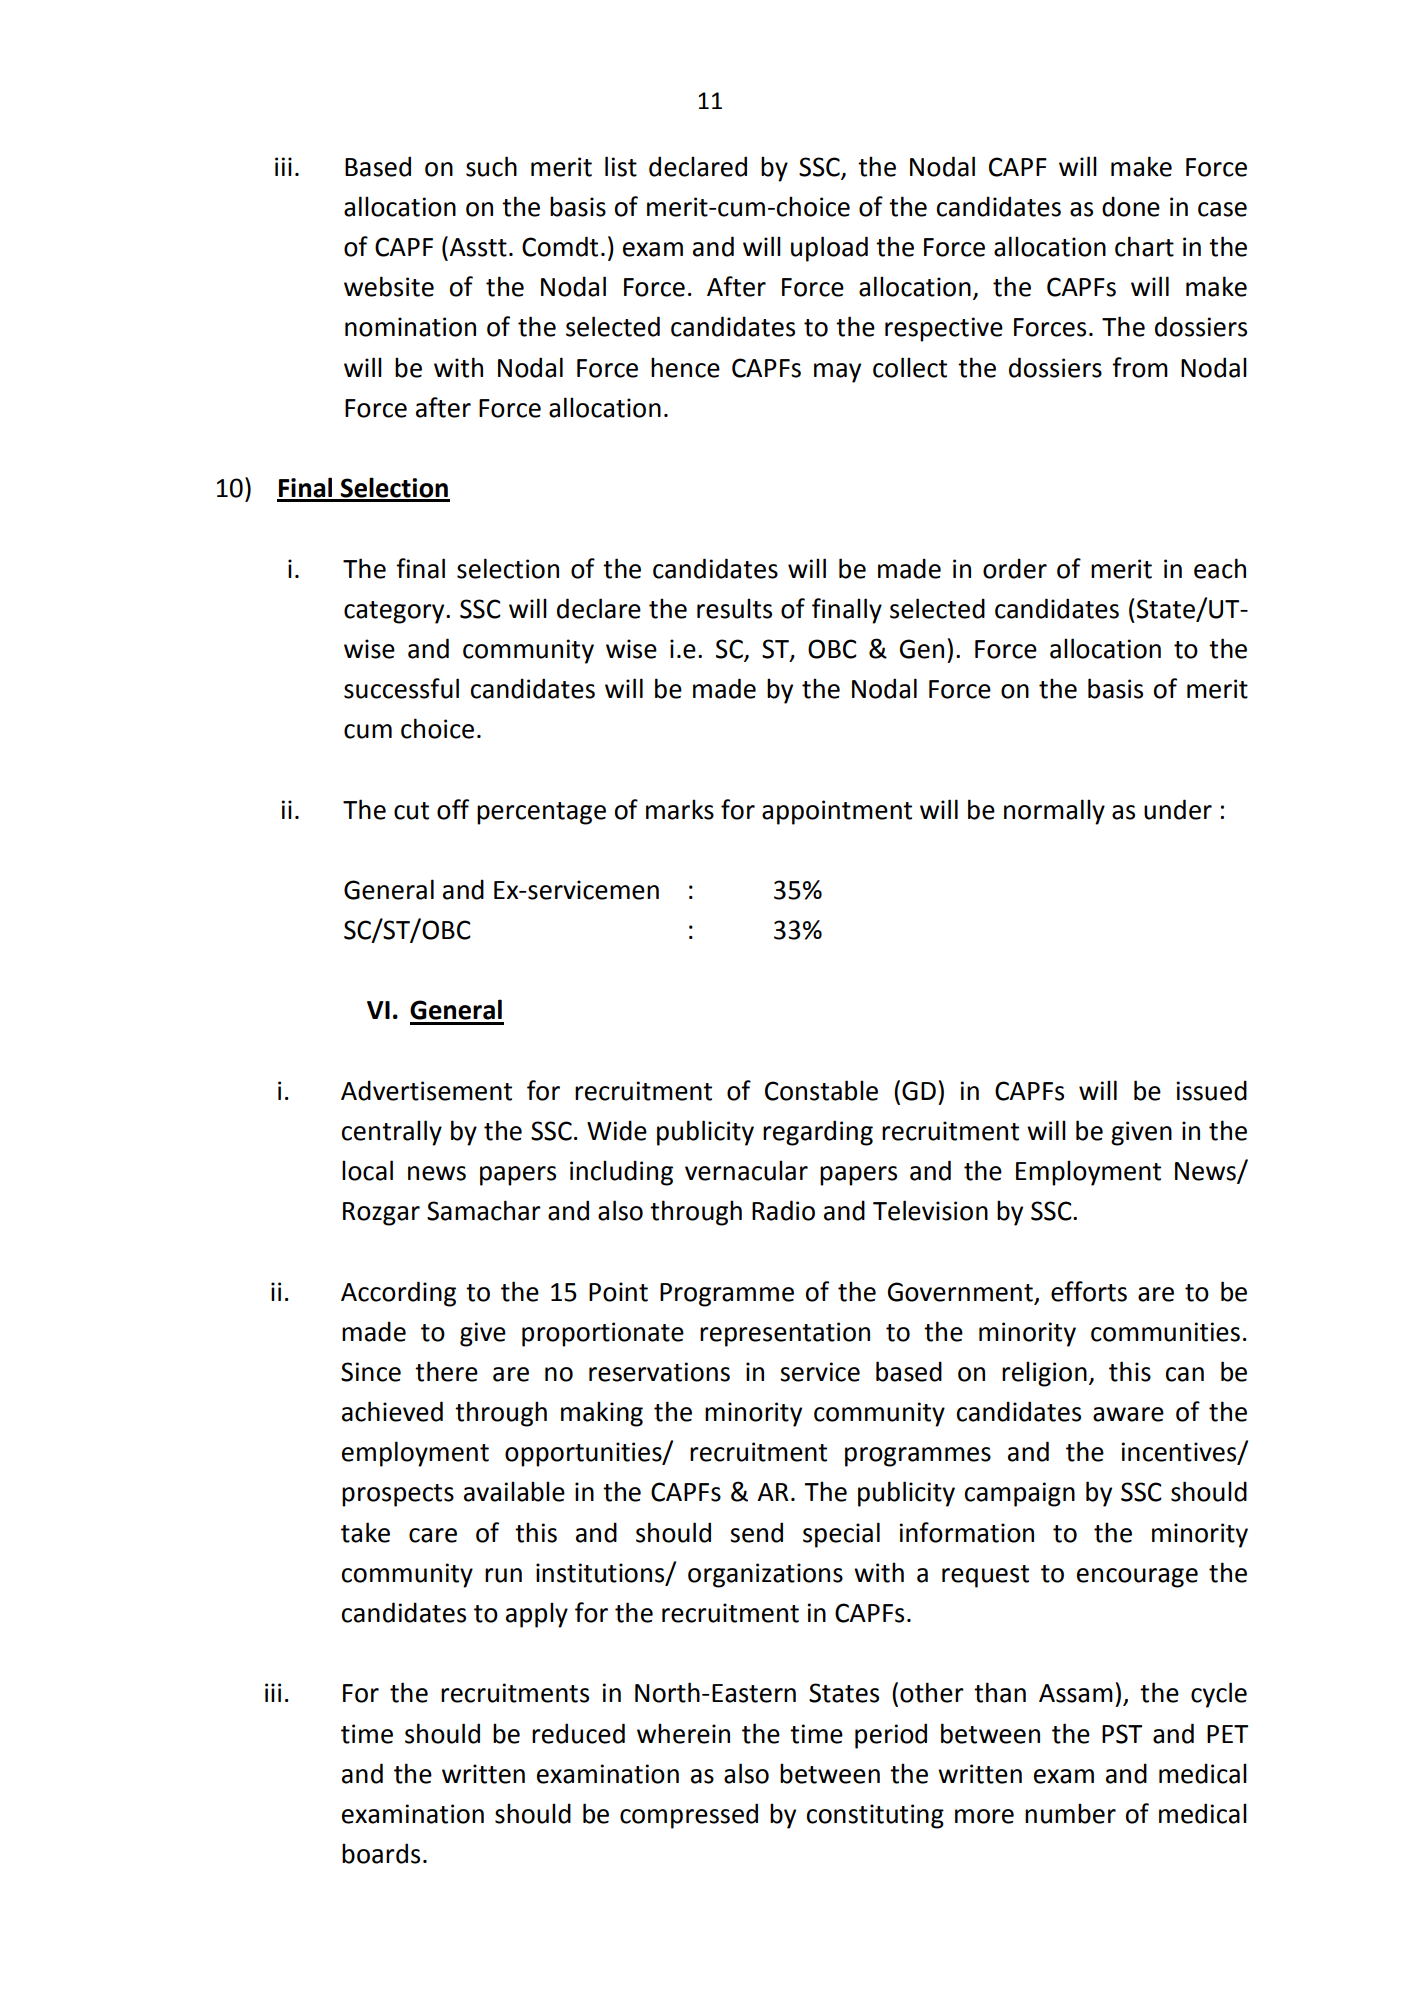 This page has height=2008, width=1420. What do you see at coordinates (398, 1294) in the page?
I see `According` at bounding box center [398, 1294].
